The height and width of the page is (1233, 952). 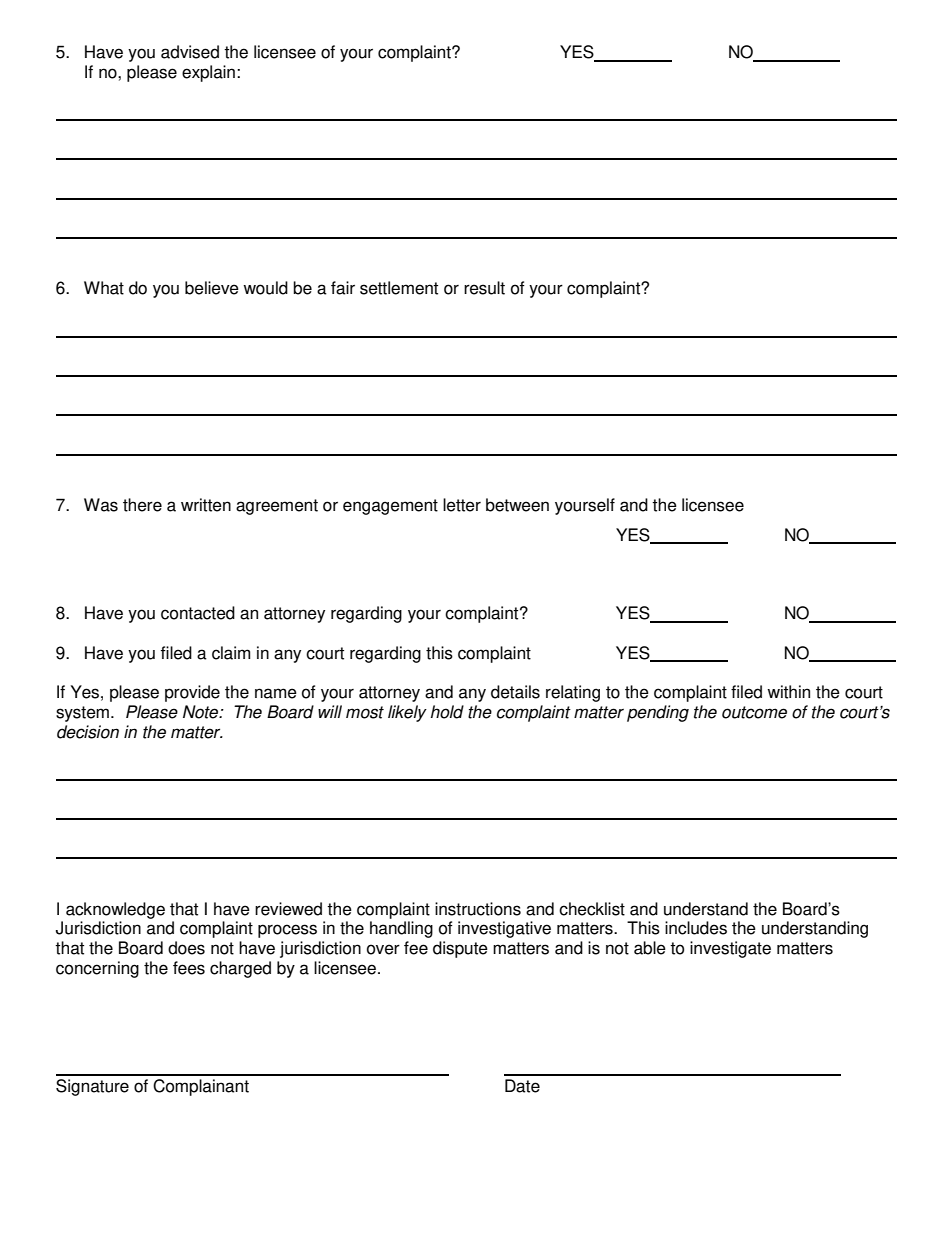 I want to click on includes, so click(x=696, y=928).
